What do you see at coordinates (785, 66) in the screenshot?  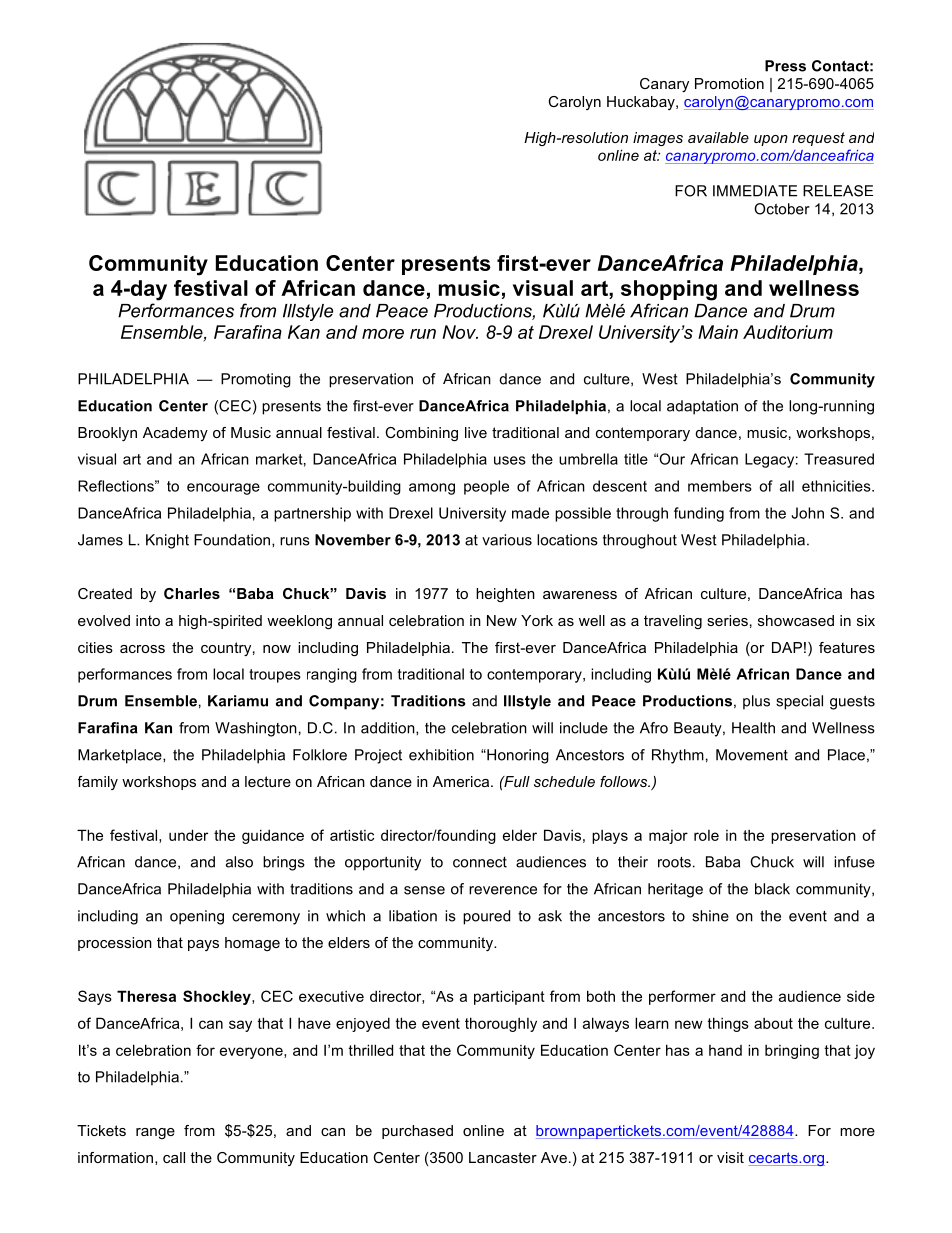 I see `Press` at bounding box center [785, 66].
